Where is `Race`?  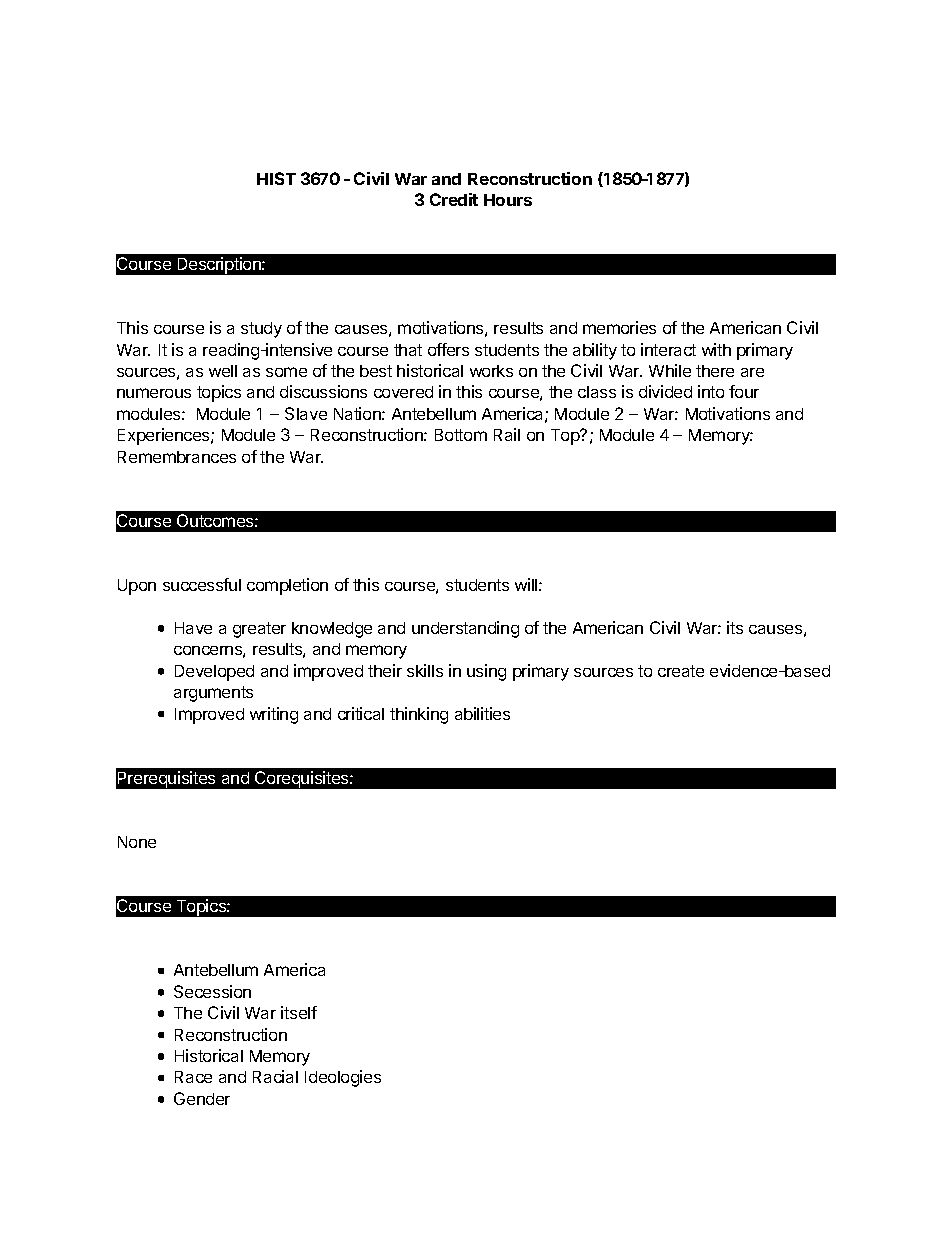
Race is located at coordinates (193, 1077).
